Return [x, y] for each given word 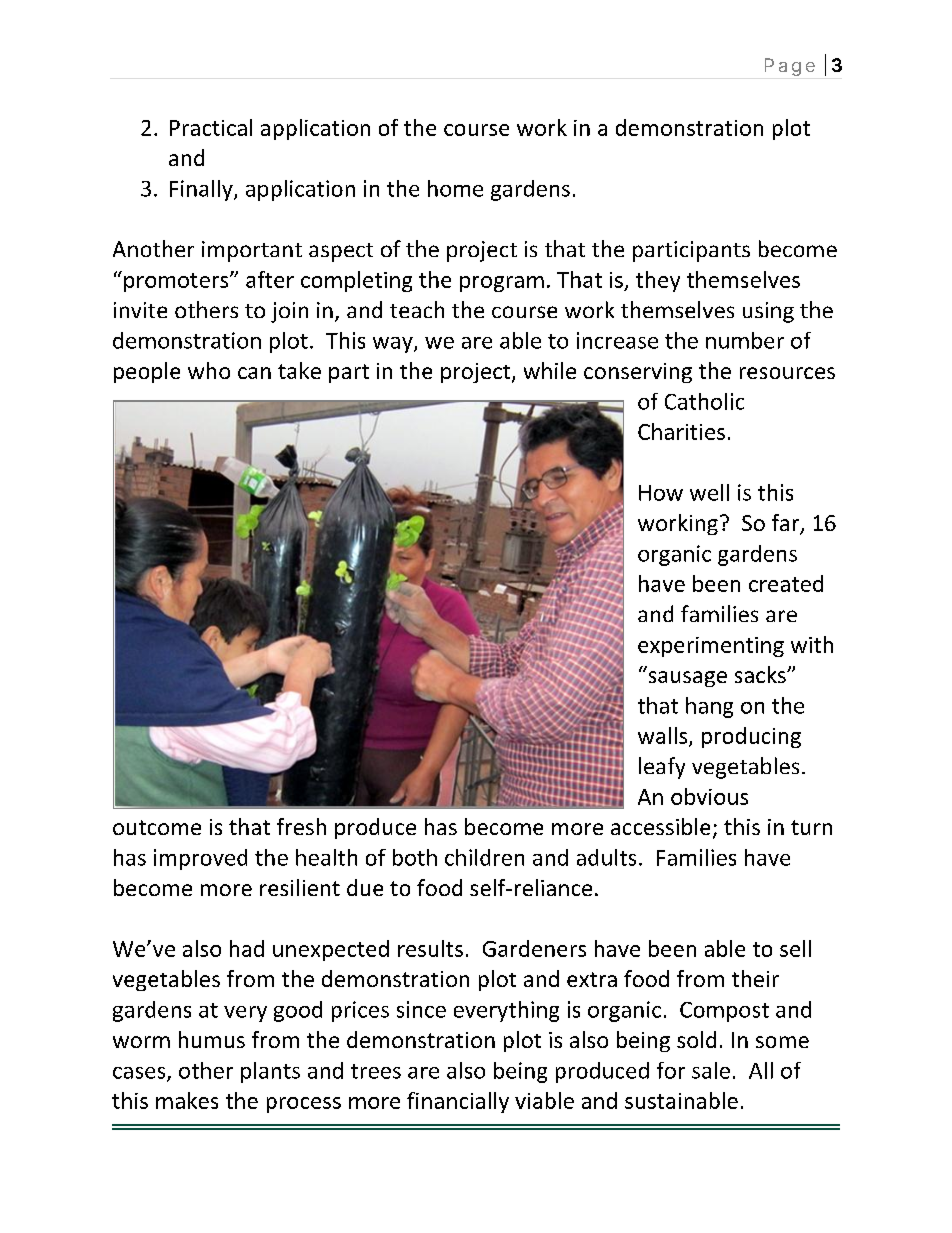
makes [187, 1100]
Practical [211, 127]
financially [458, 1102]
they [658, 281]
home [455, 188]
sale [711, 1070]
